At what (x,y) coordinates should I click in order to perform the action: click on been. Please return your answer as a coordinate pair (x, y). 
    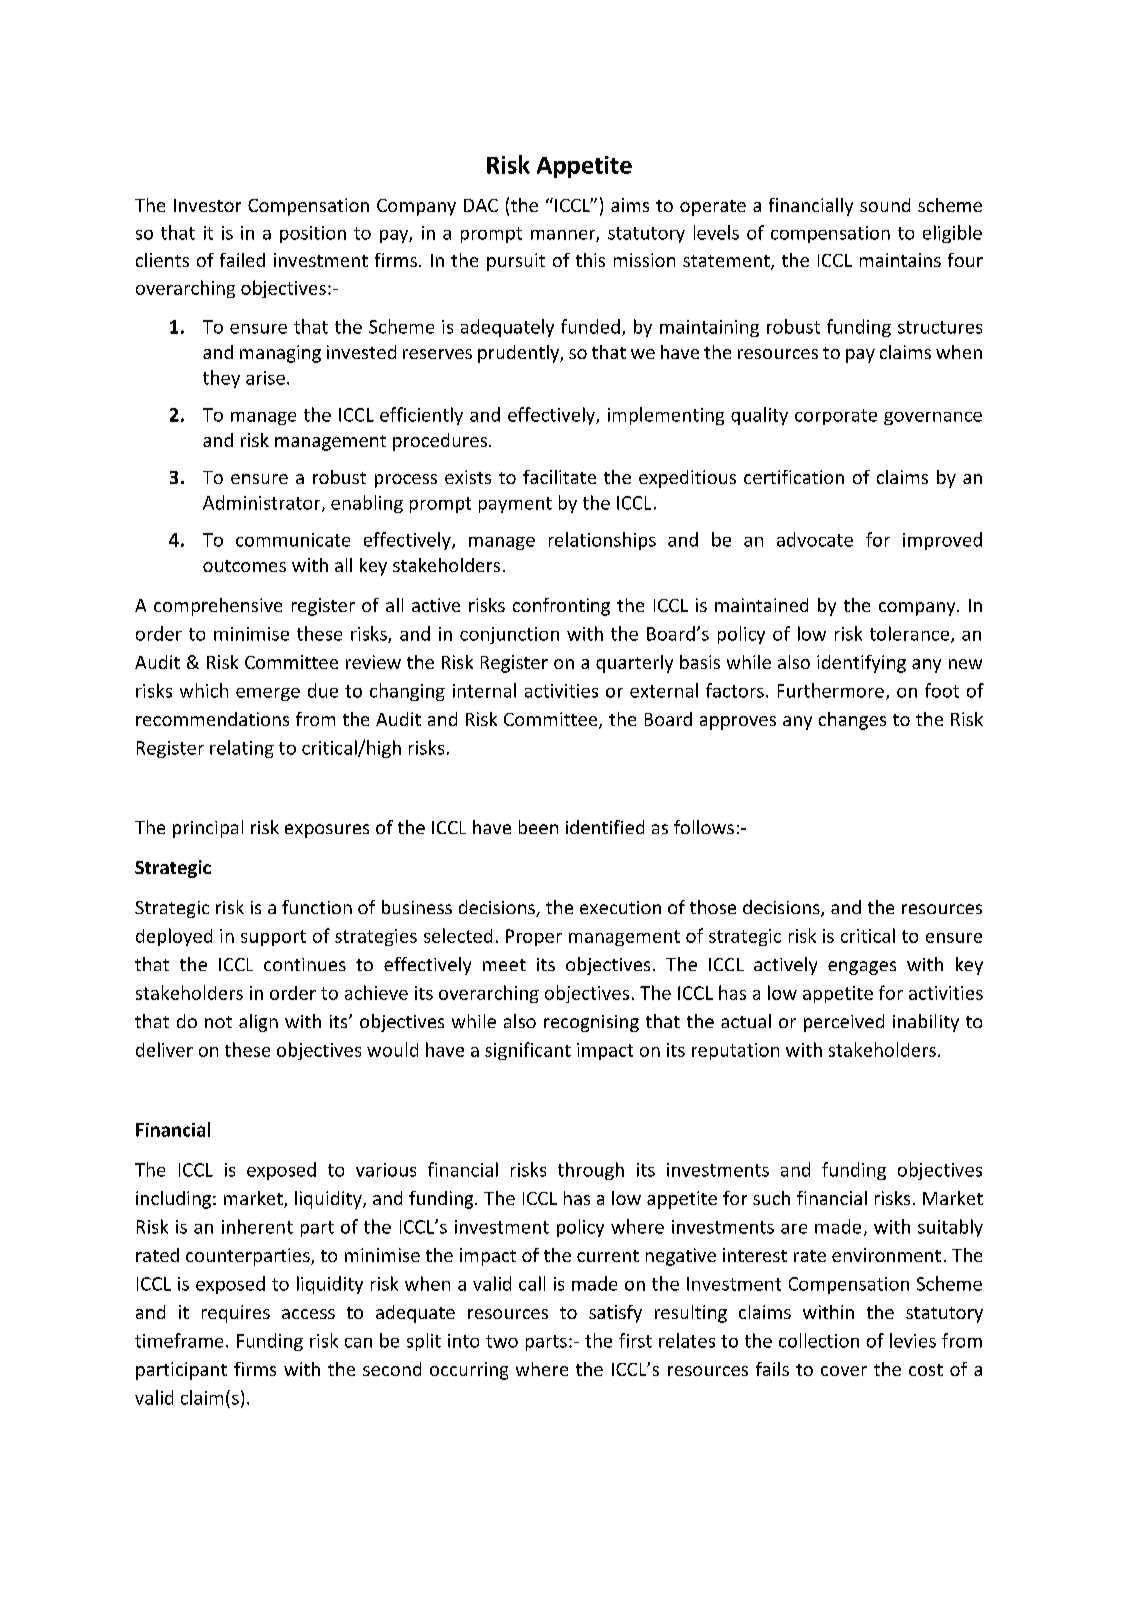
    Looking at the image, I should click on (538, 827).
